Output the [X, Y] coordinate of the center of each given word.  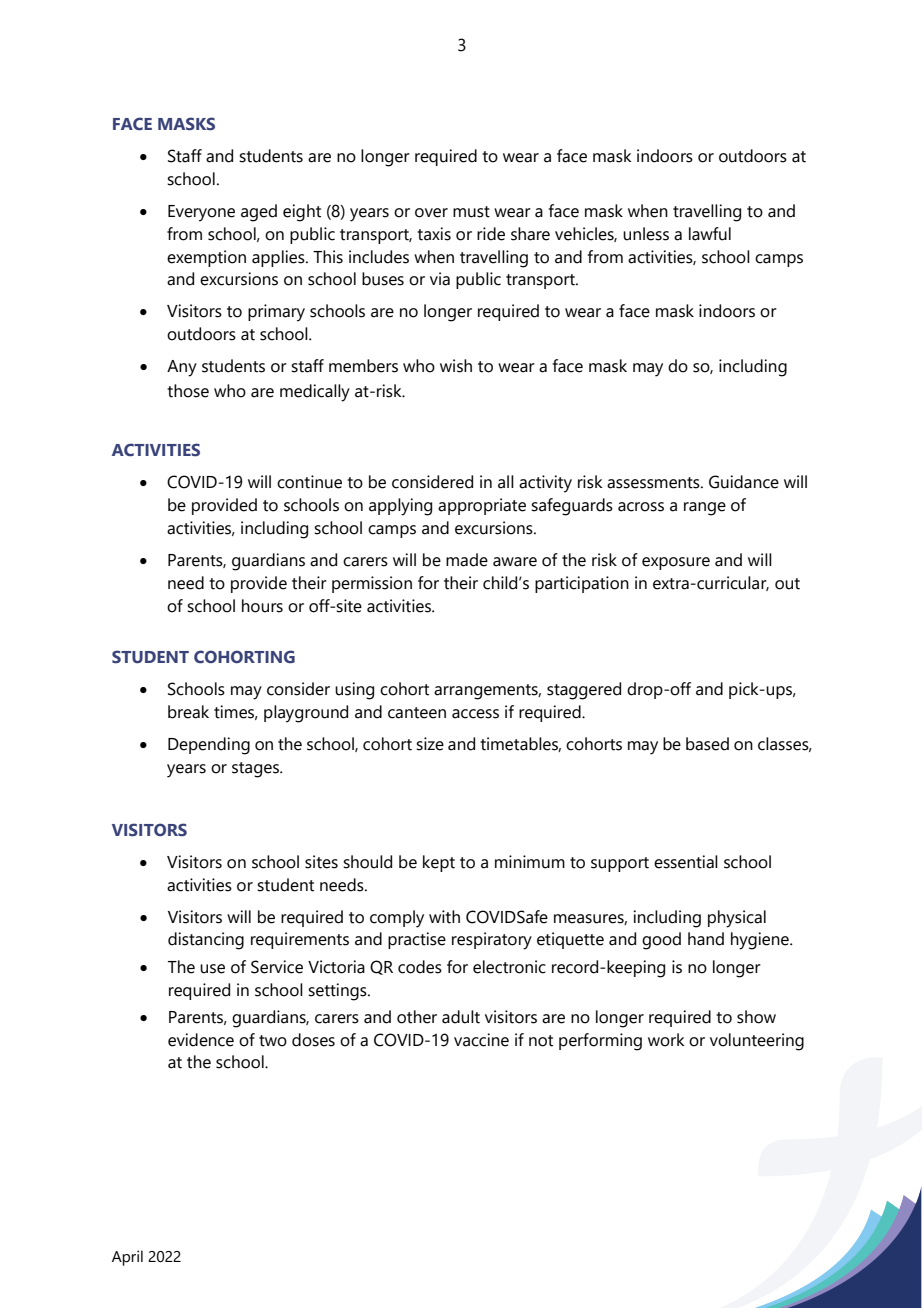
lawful [710, 234]
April [127, 1258]
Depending [209, 746]
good [661, 941]
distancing [206, 941]
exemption [206, 258]
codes [420, 967]
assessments [654, 483]
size [430, 744]
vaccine [481, 1040]
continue [309, 482]
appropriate [482, 506]
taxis [434, 234]
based [707, 744]
